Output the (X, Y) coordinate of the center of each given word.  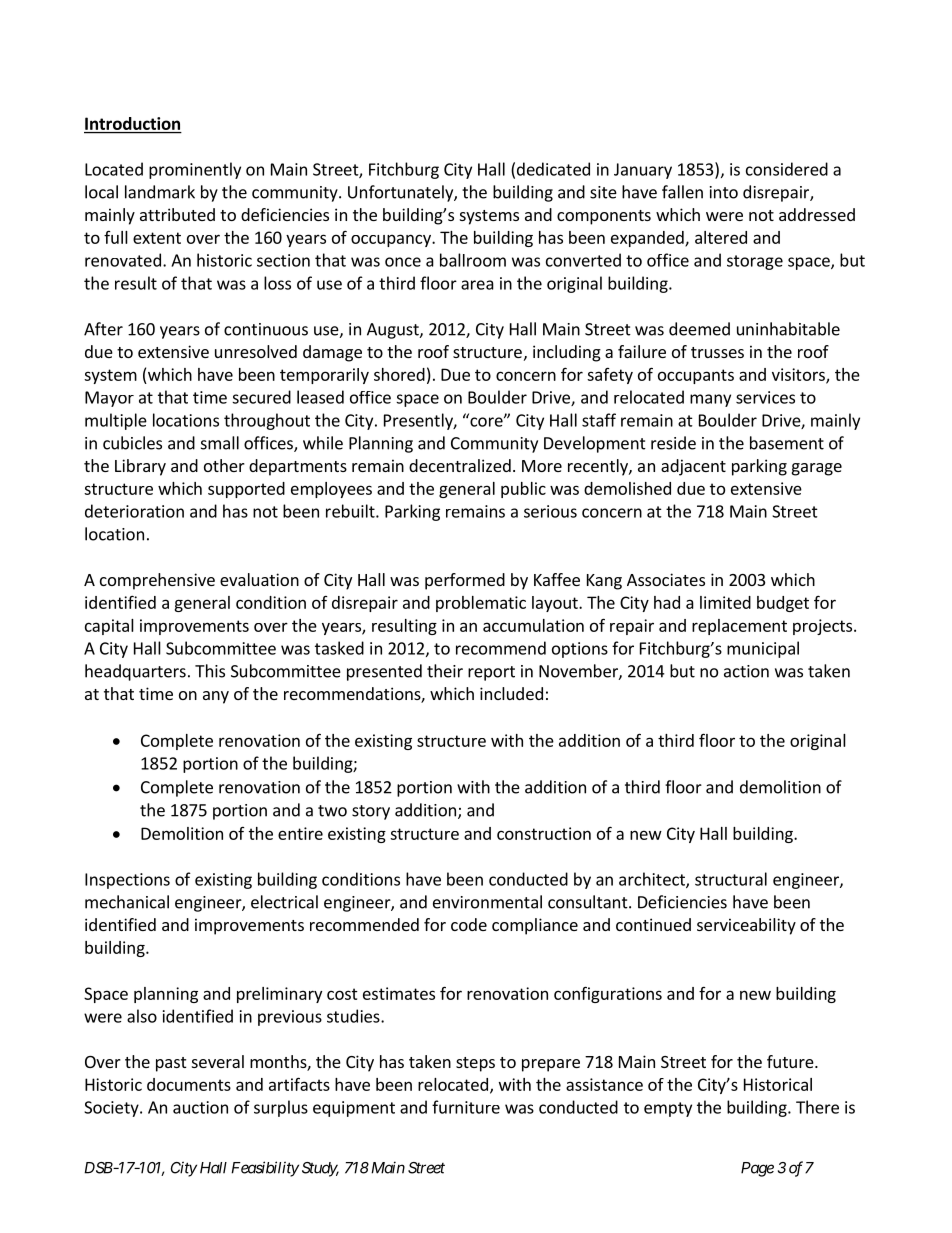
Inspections (127, 881)
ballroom (473, 260)
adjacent (693, 467)
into (724, 192)
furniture (466, 1107)
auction (200, 1107)
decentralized (460, 465)
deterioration (134, 511)
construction (544, 833)
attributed (177, 214)
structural (731, 879)
